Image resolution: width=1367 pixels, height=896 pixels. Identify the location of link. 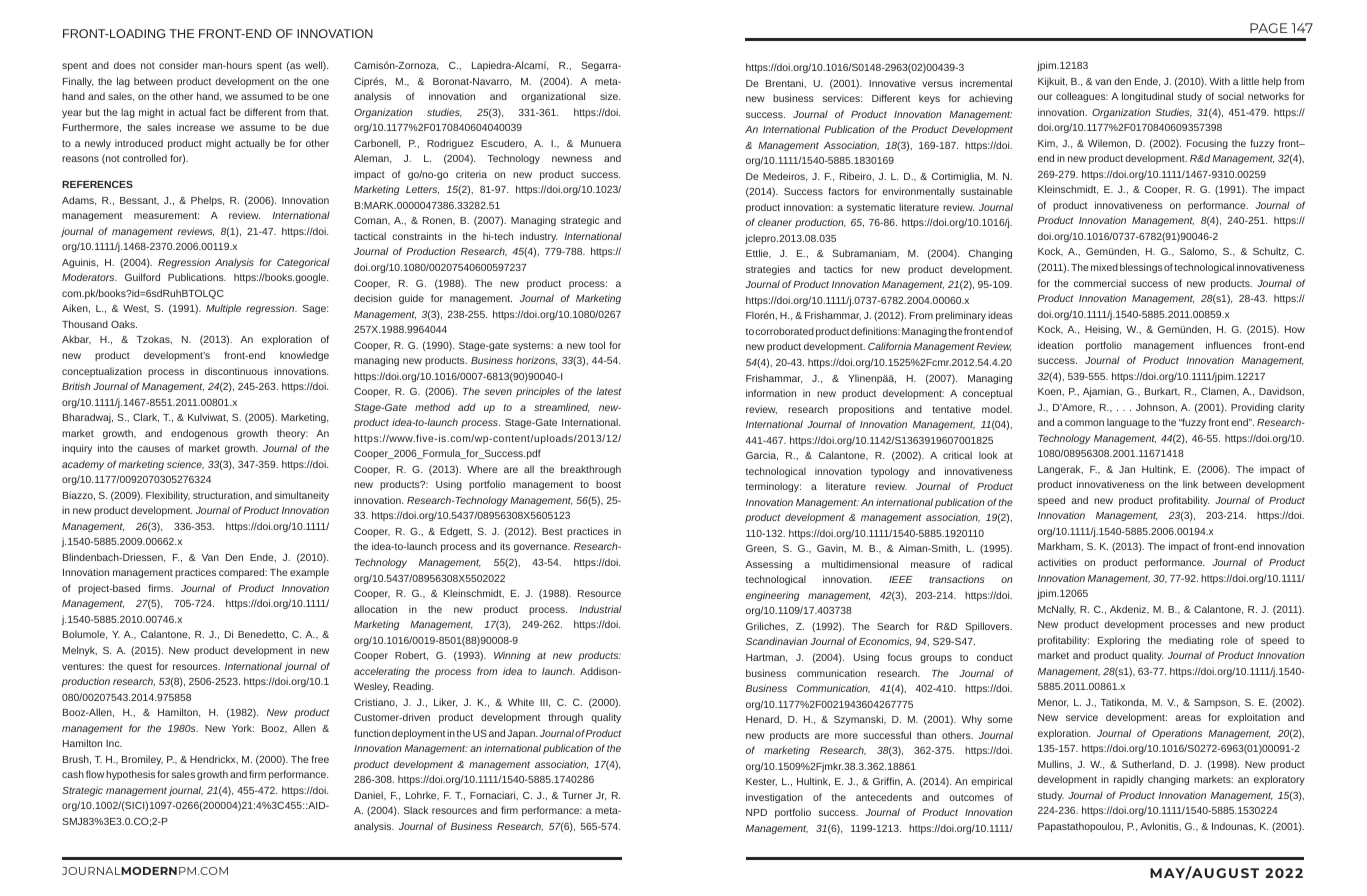
(1190, 484).
